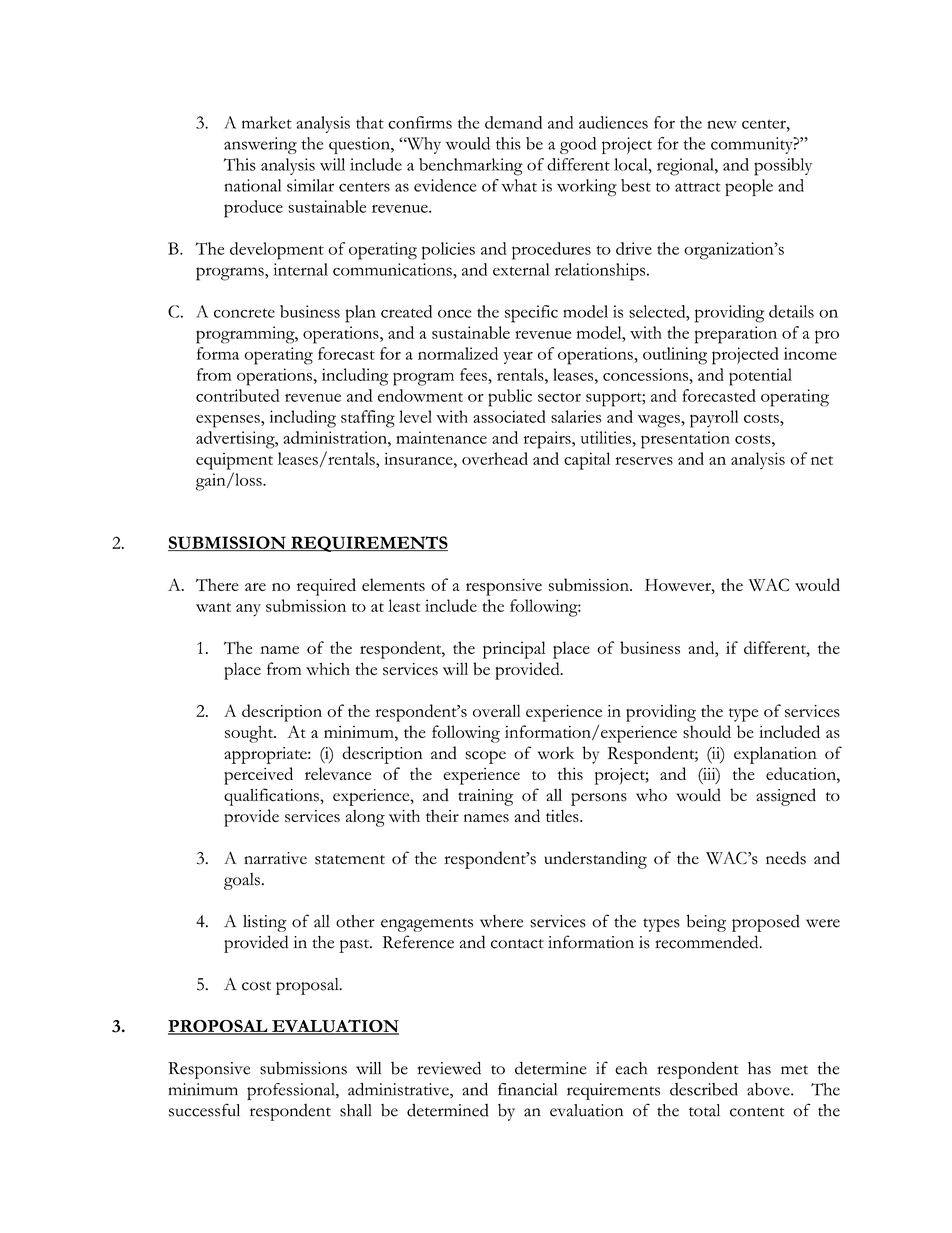 The image size is (952, 1233). What do you see at coordinates (707, 731) in the image?
I see `should` at bounding box center [707, 731].
